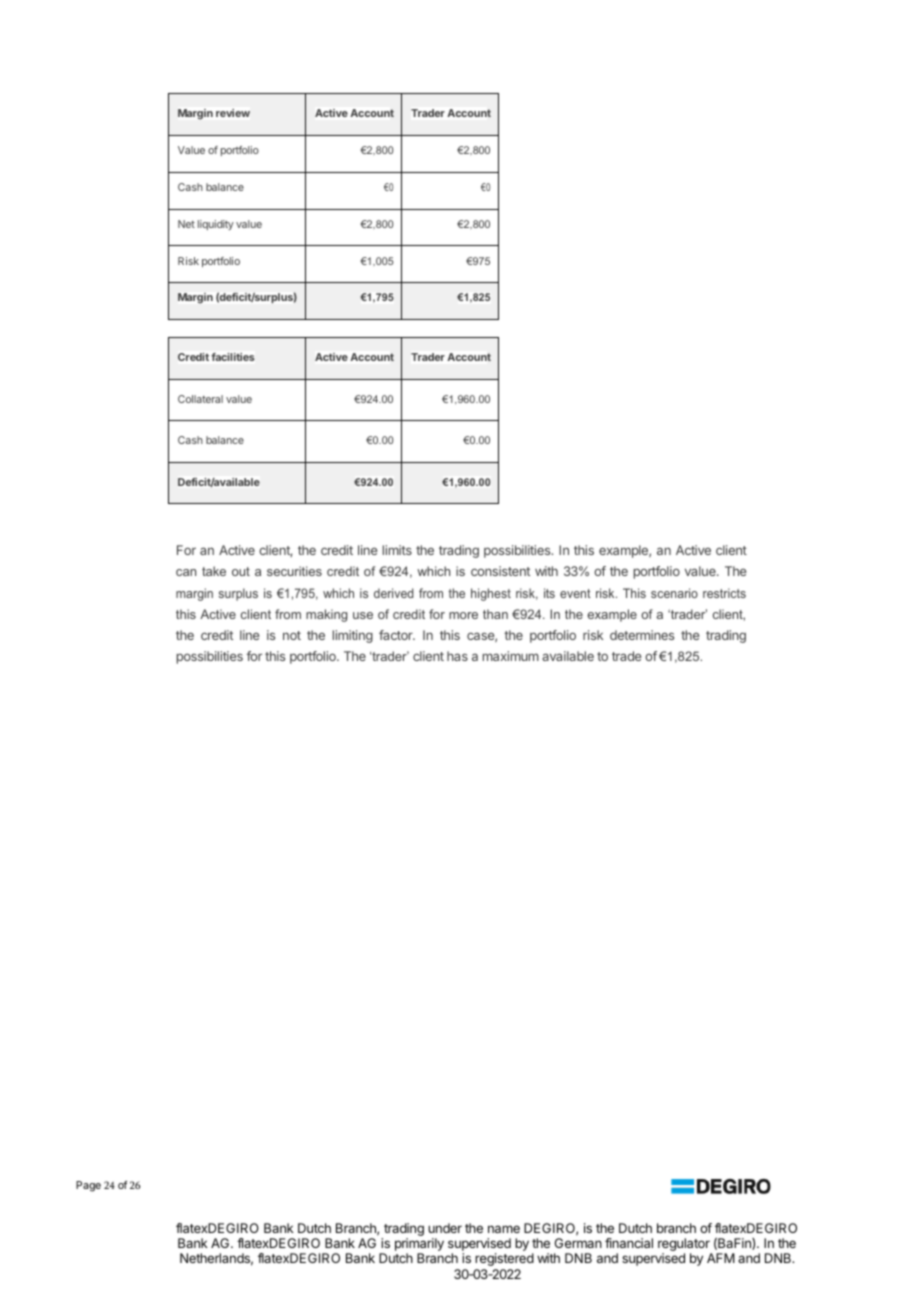  Describe the element at coordinates (457, 656) in the screenshot. I see `has` at that location.
